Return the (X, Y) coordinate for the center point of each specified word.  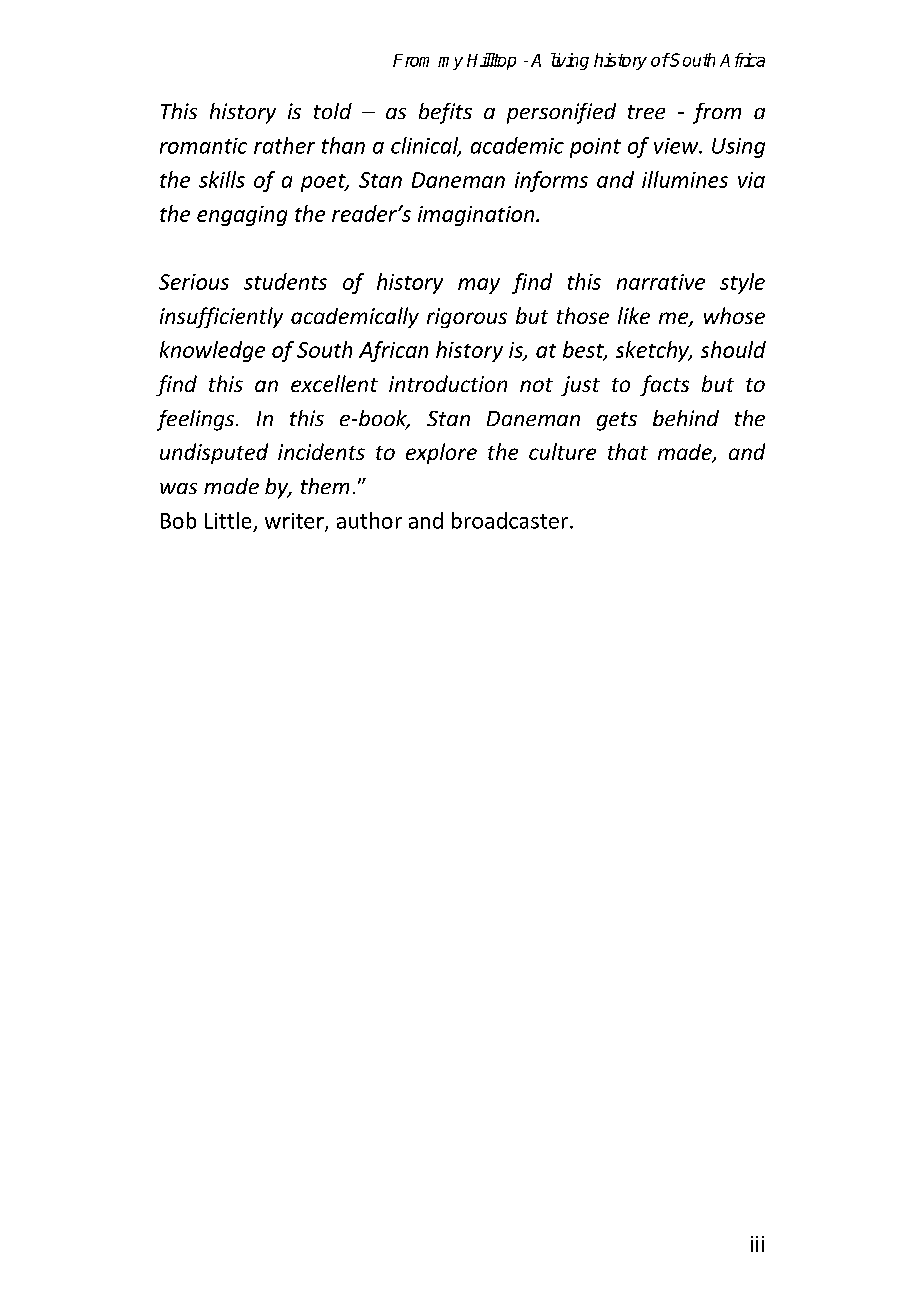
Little (228, 520)
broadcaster (510, 520)
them (325, 486)
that (628, 451)
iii (757, 1244)
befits (445, 113)
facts (664, 385)
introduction (448, 383)
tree (646, 112)
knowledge (212, 351)
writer (295, 522)
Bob (178, 520)
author (369, 520)
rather (284, 145)
